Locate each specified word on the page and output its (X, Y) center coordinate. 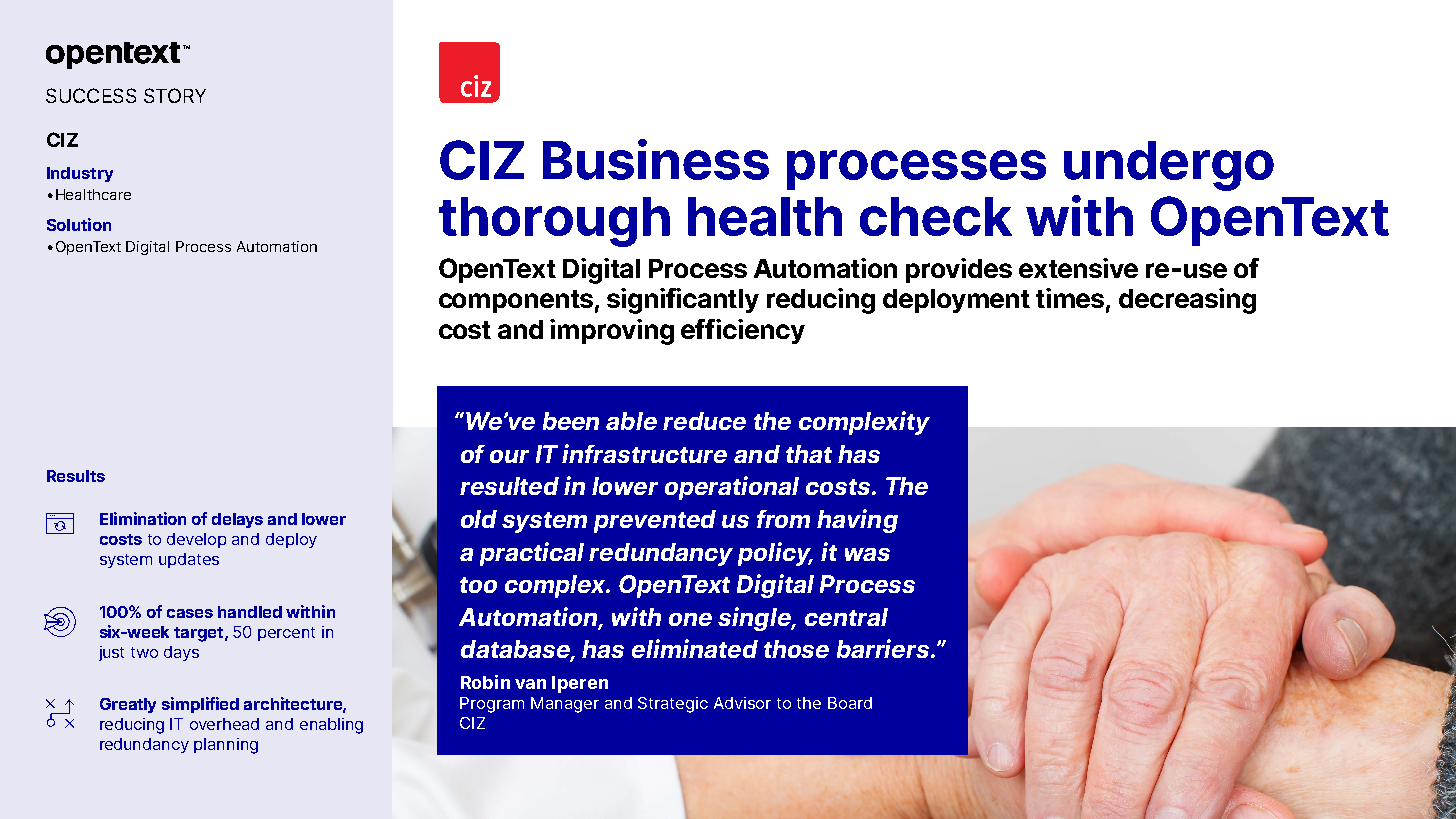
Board (850, 703)
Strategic (673, 705)
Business (656, 159)
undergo (1169, 166)
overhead (224, 724)
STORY (175, 95)
